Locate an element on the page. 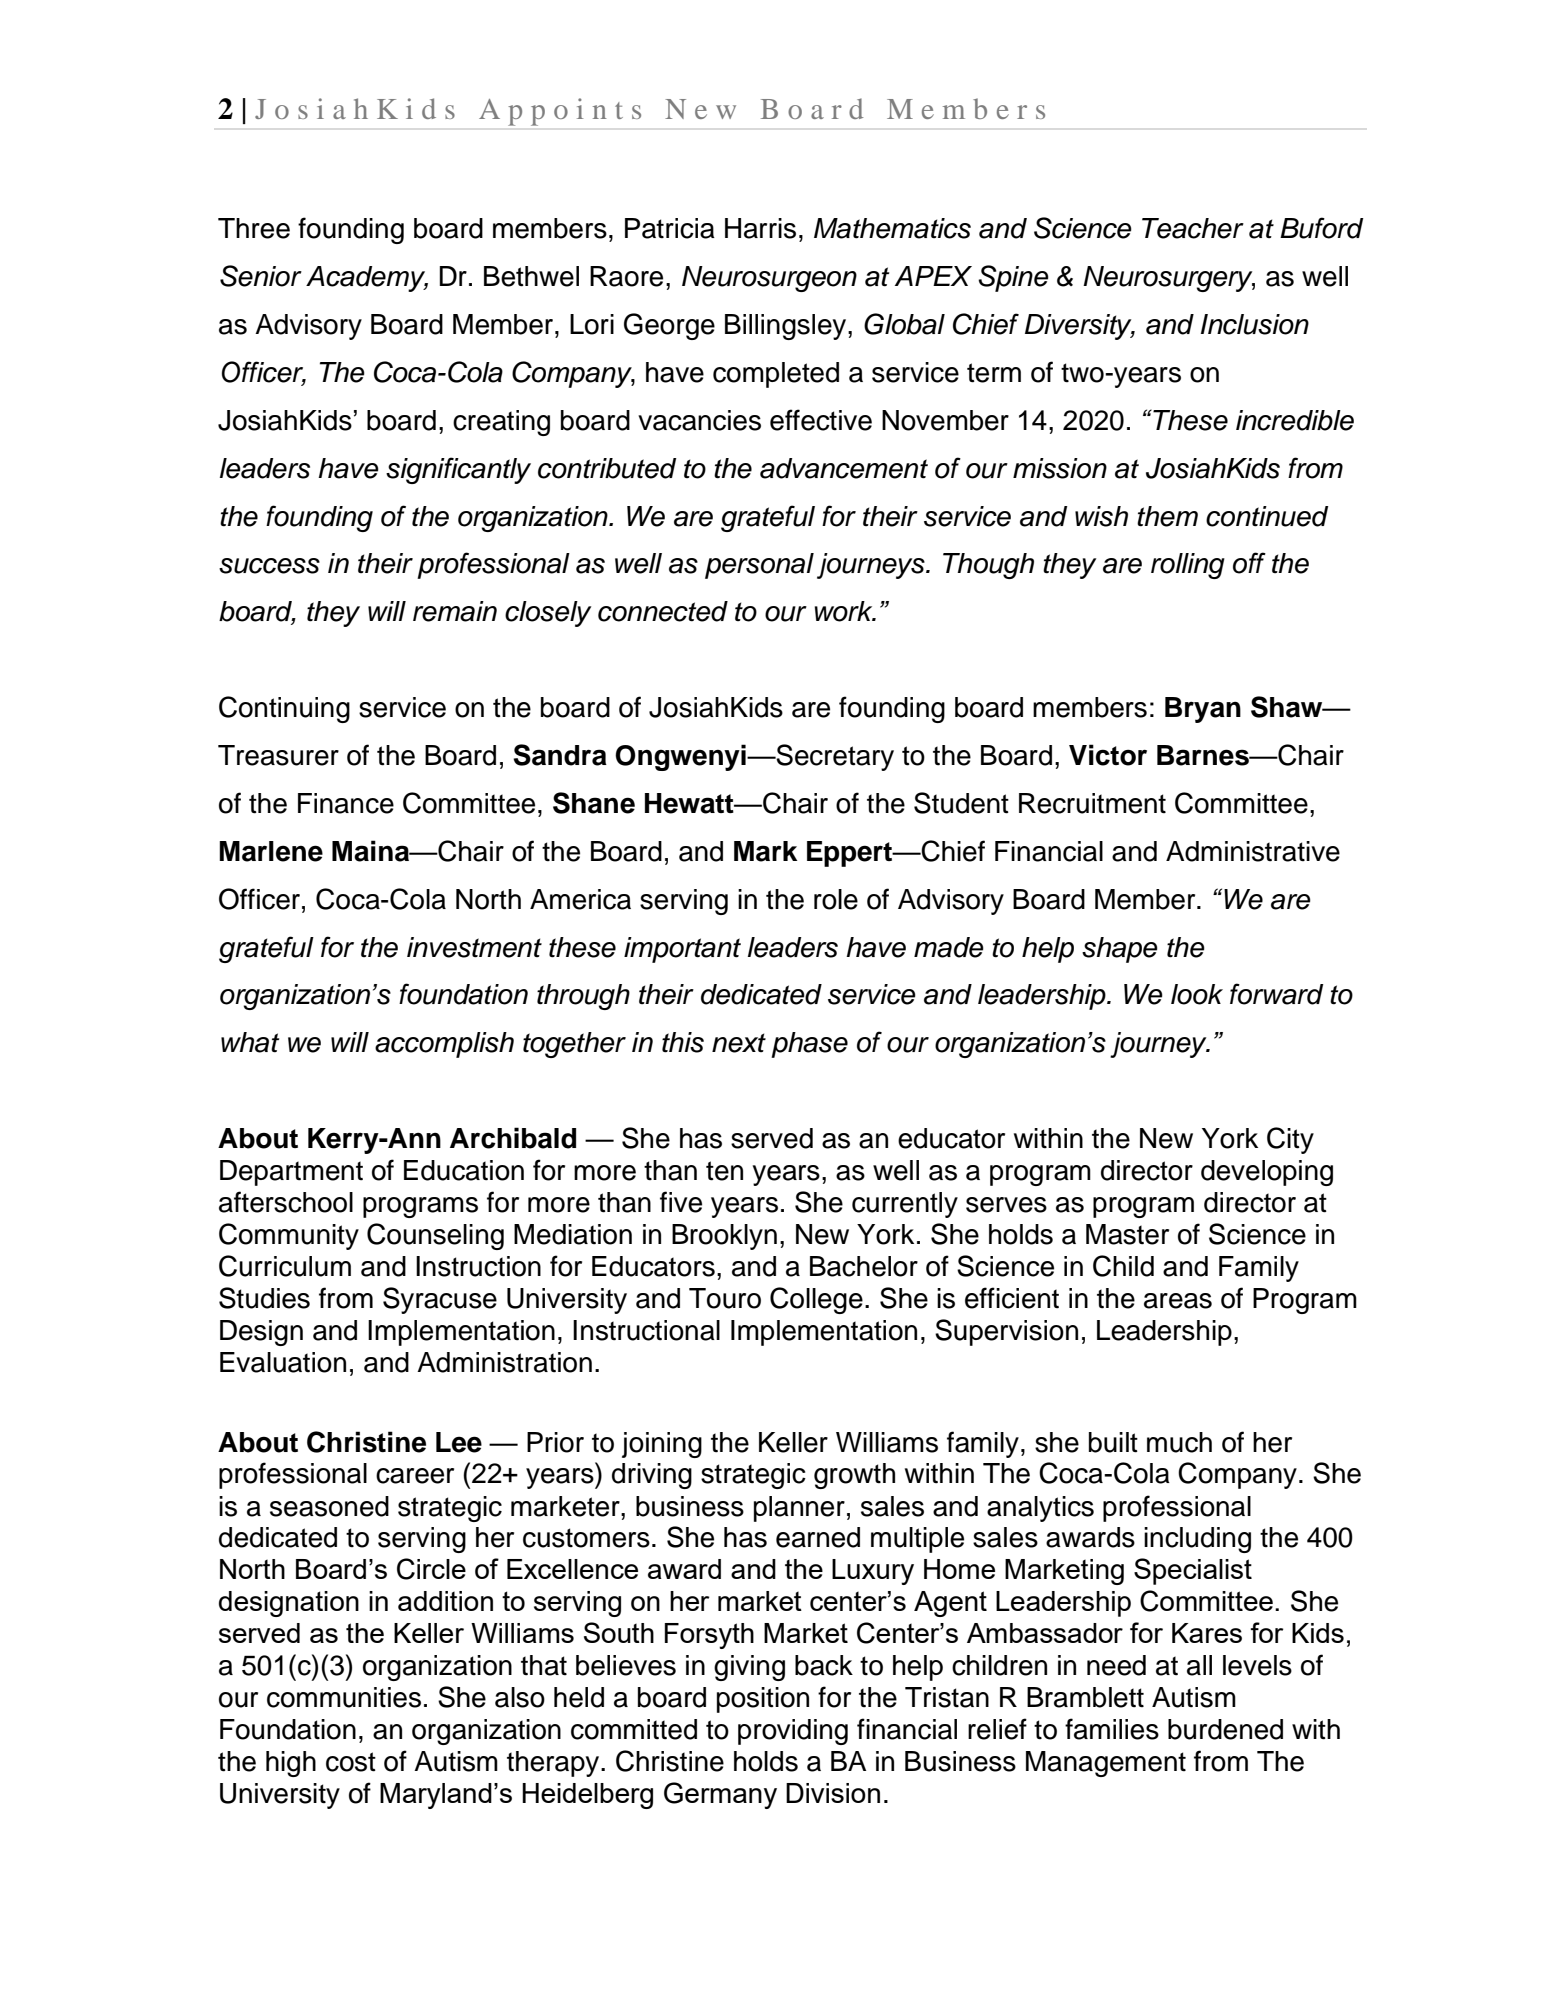 This image has height=1999, width=1545. Inclusion is located at coordinates (1255, 324).
